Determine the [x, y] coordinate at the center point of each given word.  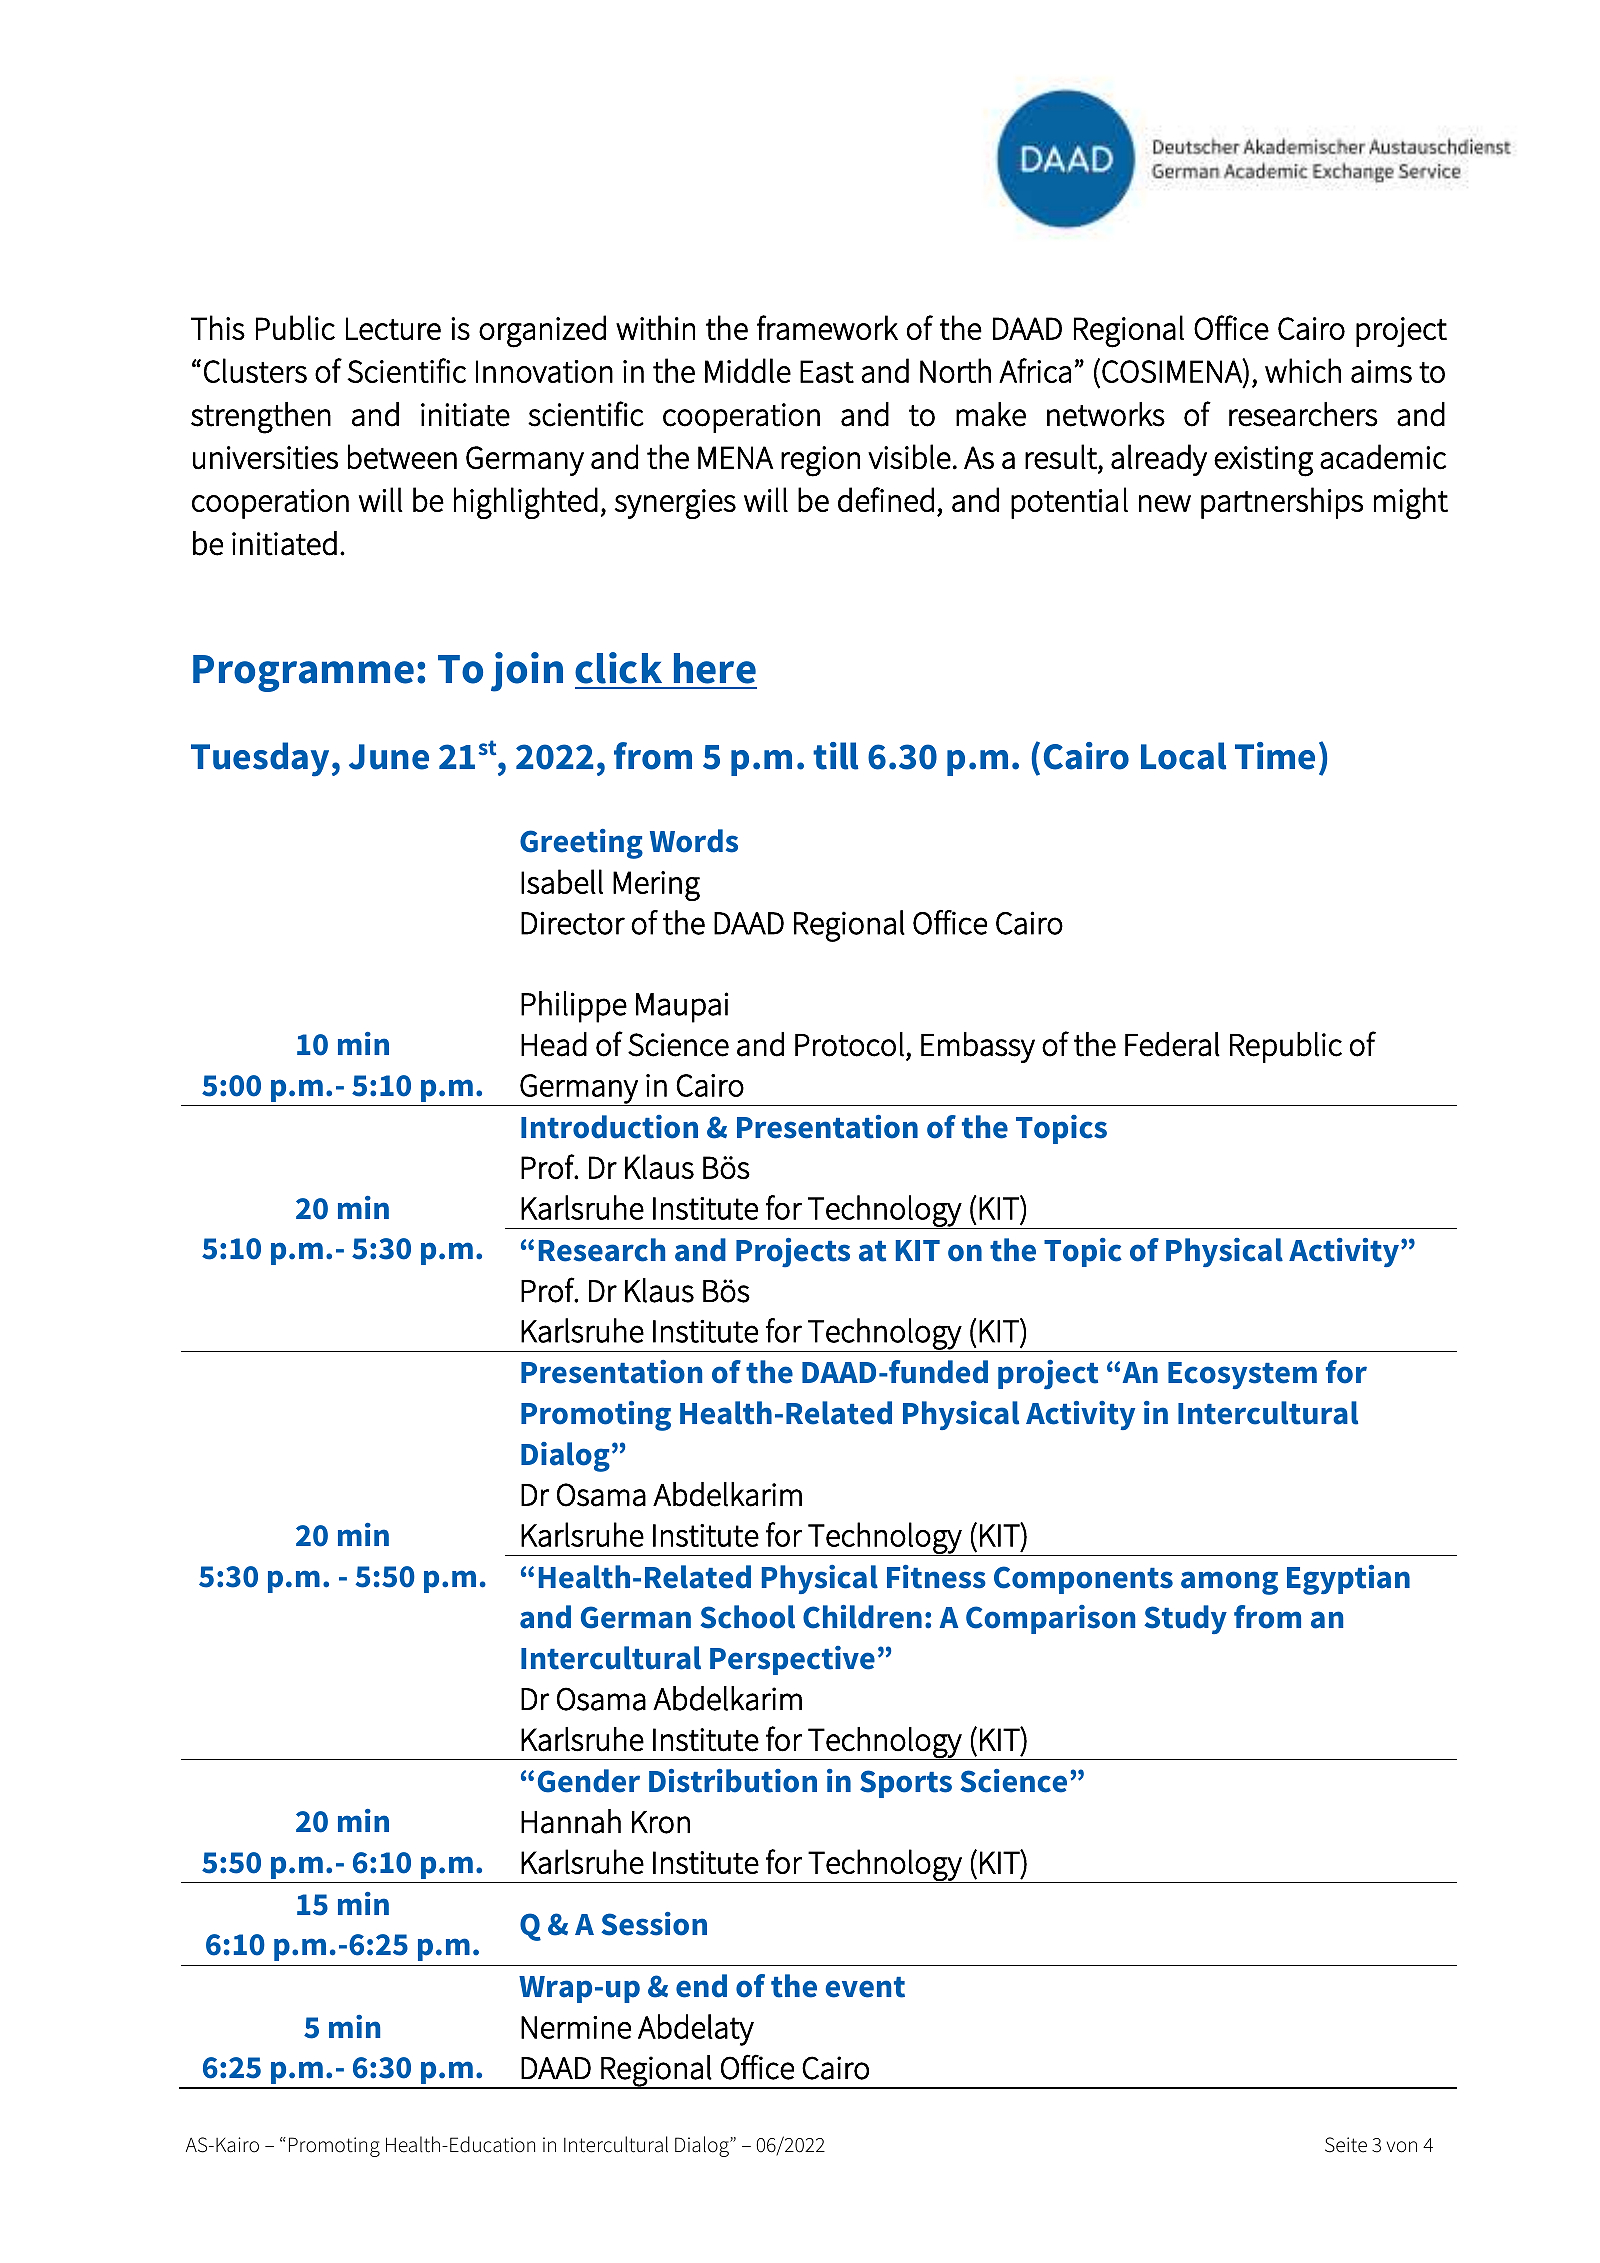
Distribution [733, 1781]
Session [654, 1924]
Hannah [571, 1821]
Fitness [936, 1577]
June [389, 757]
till [835, 756]
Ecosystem [1242, 1375]
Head [554, 1044]
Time [1275, 756]
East [827, 371]
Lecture [393, 328]
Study [1185, 1619]
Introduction [609, 1127]
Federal [1172, 1044]
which [1303, 370]
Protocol [849, 1044]
